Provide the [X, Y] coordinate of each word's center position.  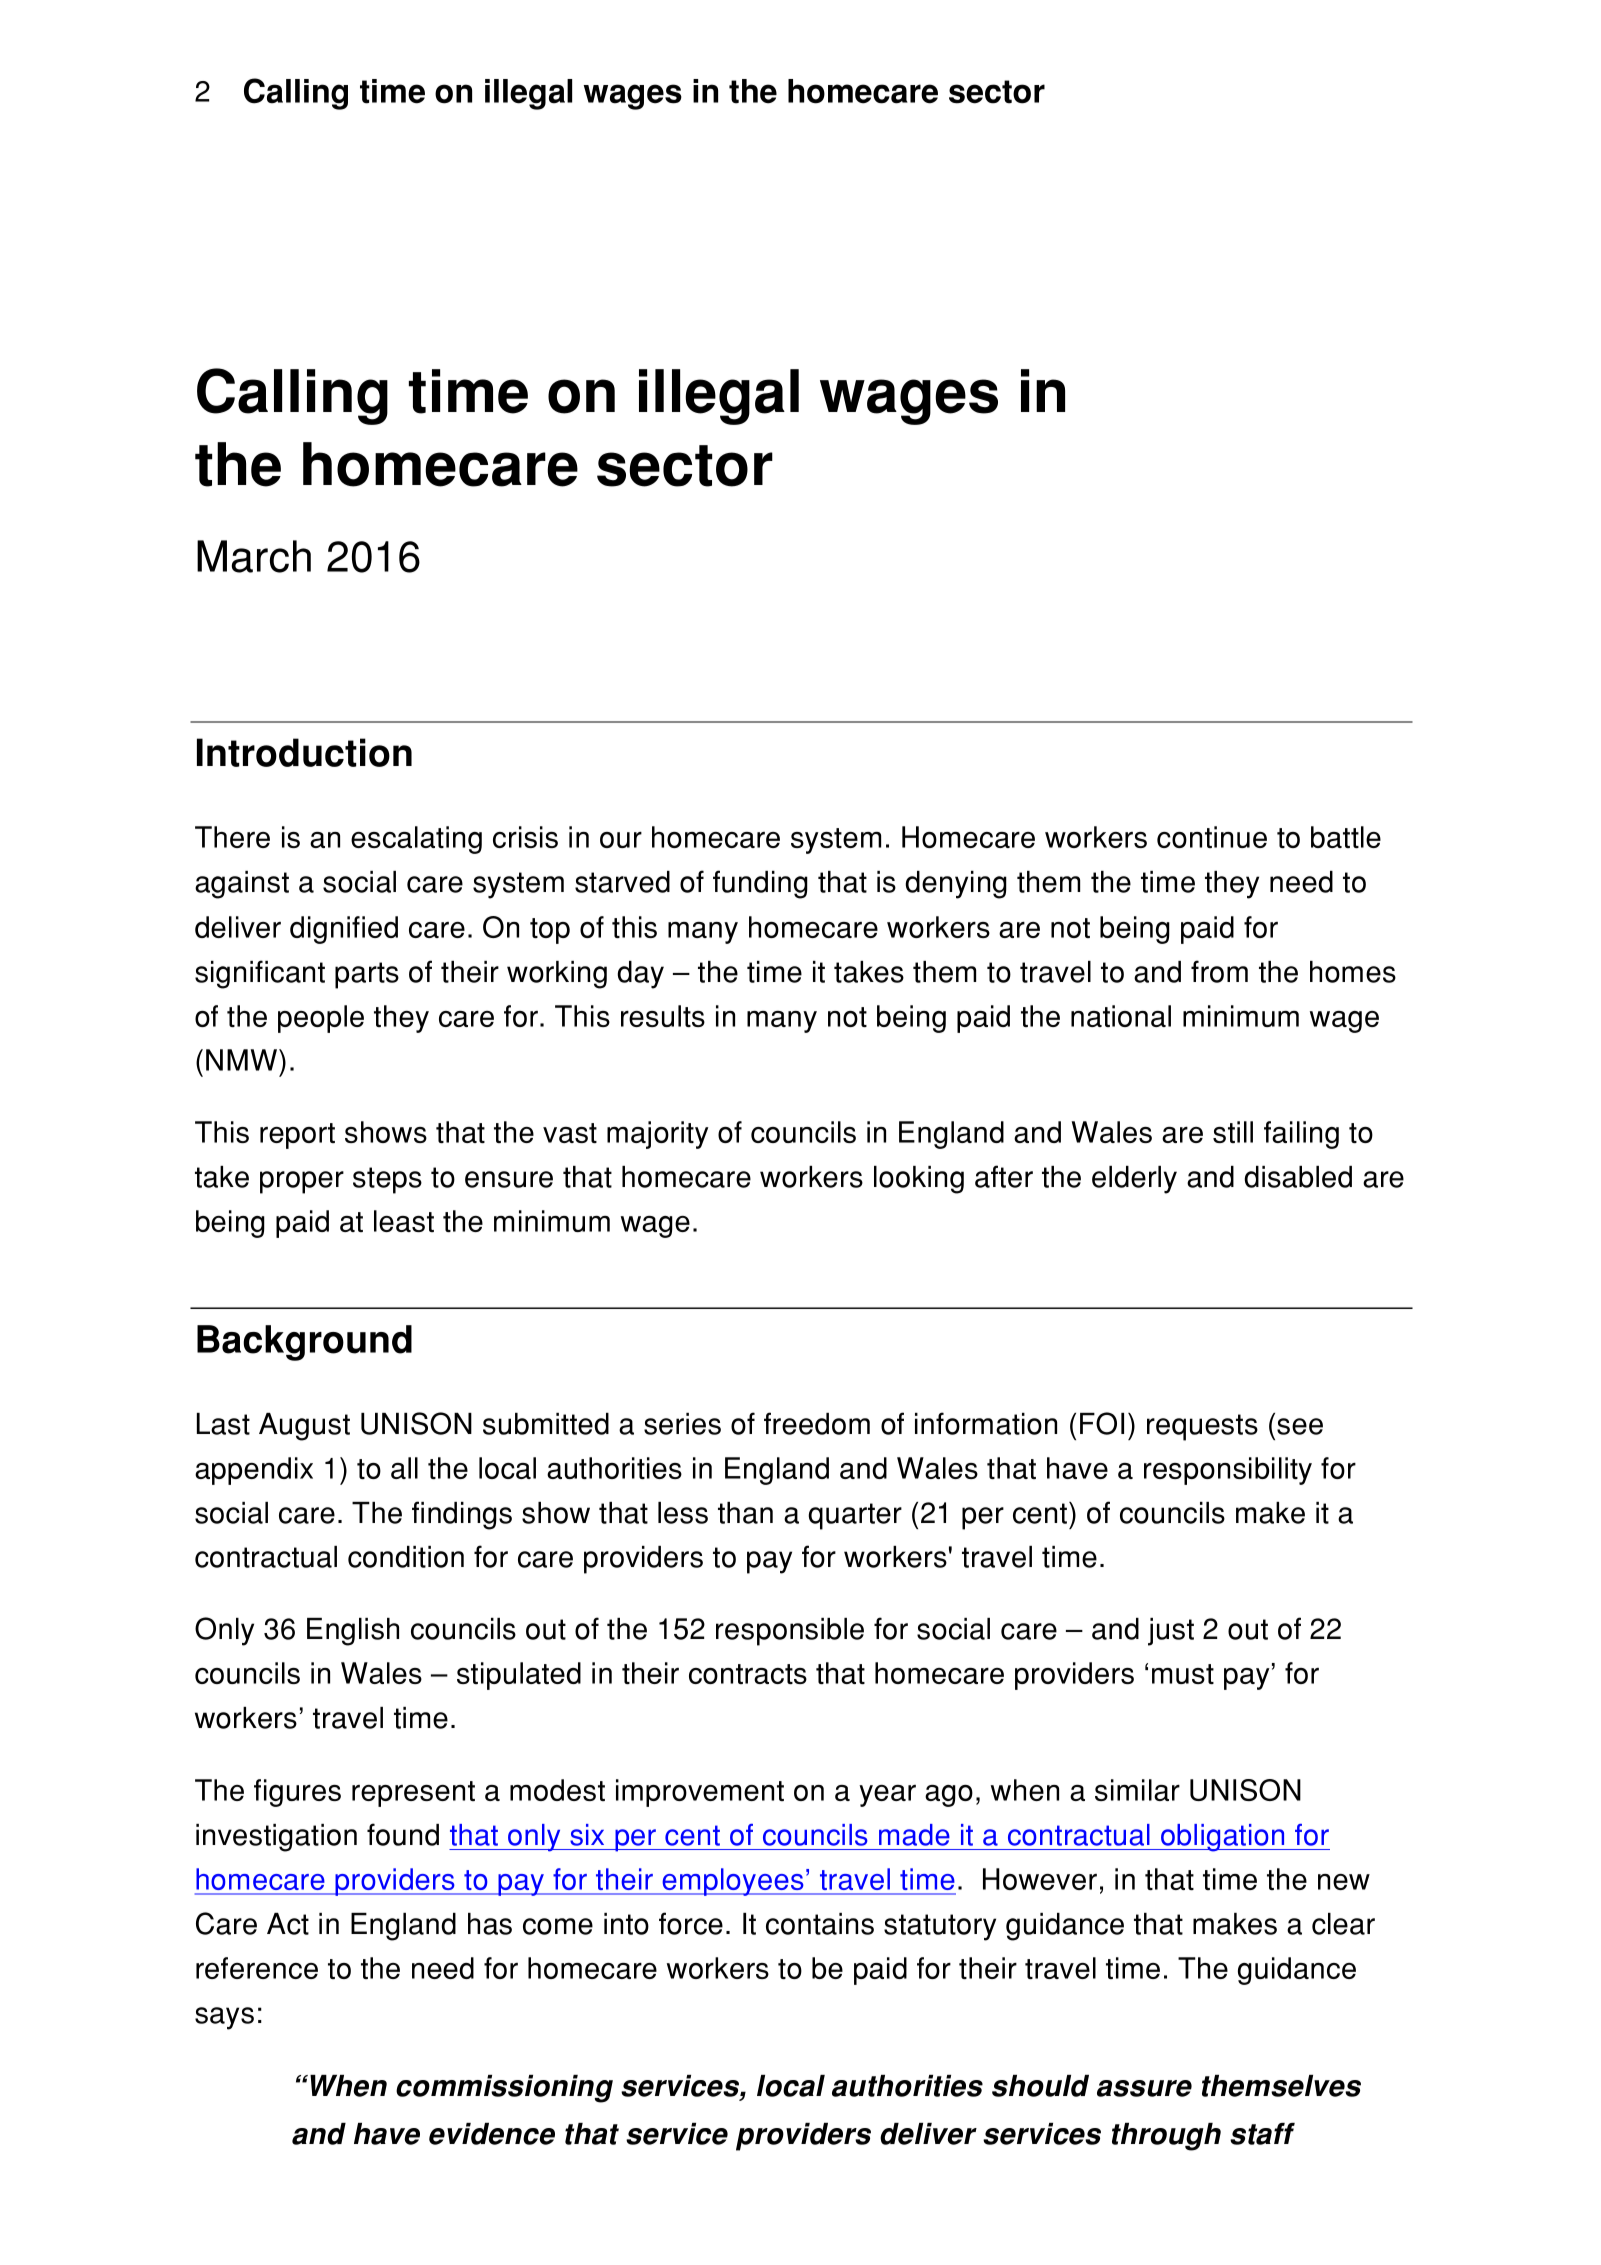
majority [657, 1135]
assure [1144, 2088]
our [621, 840]
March [254, 556]
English [353, 1632]
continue [1212, 837]
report [297, 1136]
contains [820, 1924]
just [1171, 1632]
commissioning [504, 2089]
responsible [790, 1632]
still [1233, 1132]
